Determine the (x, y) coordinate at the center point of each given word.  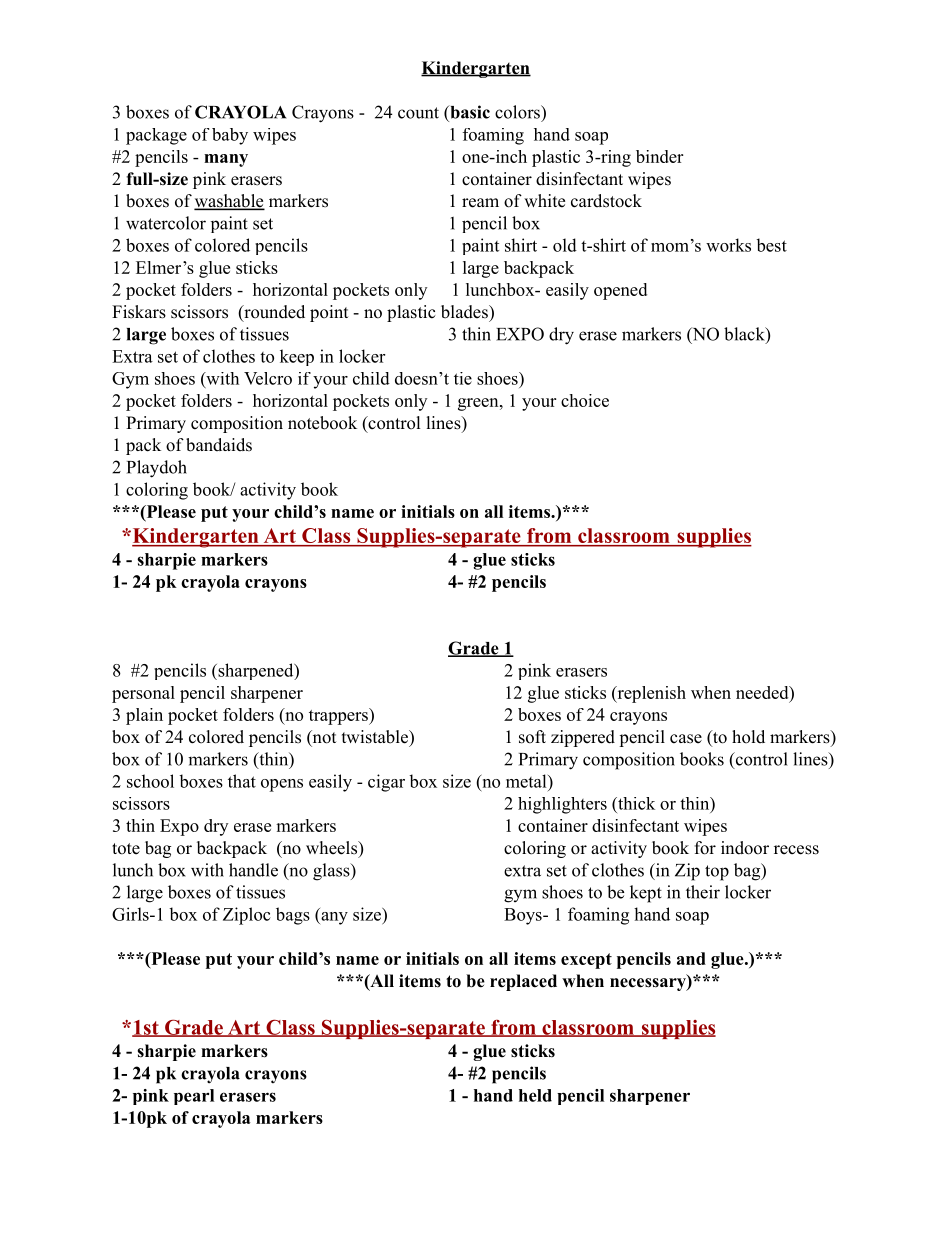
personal (143, 694)
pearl (194, 1097)
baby (230, 136)
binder (659, 156)
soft (532, 737)
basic (469, 112)
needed (763, 692)
